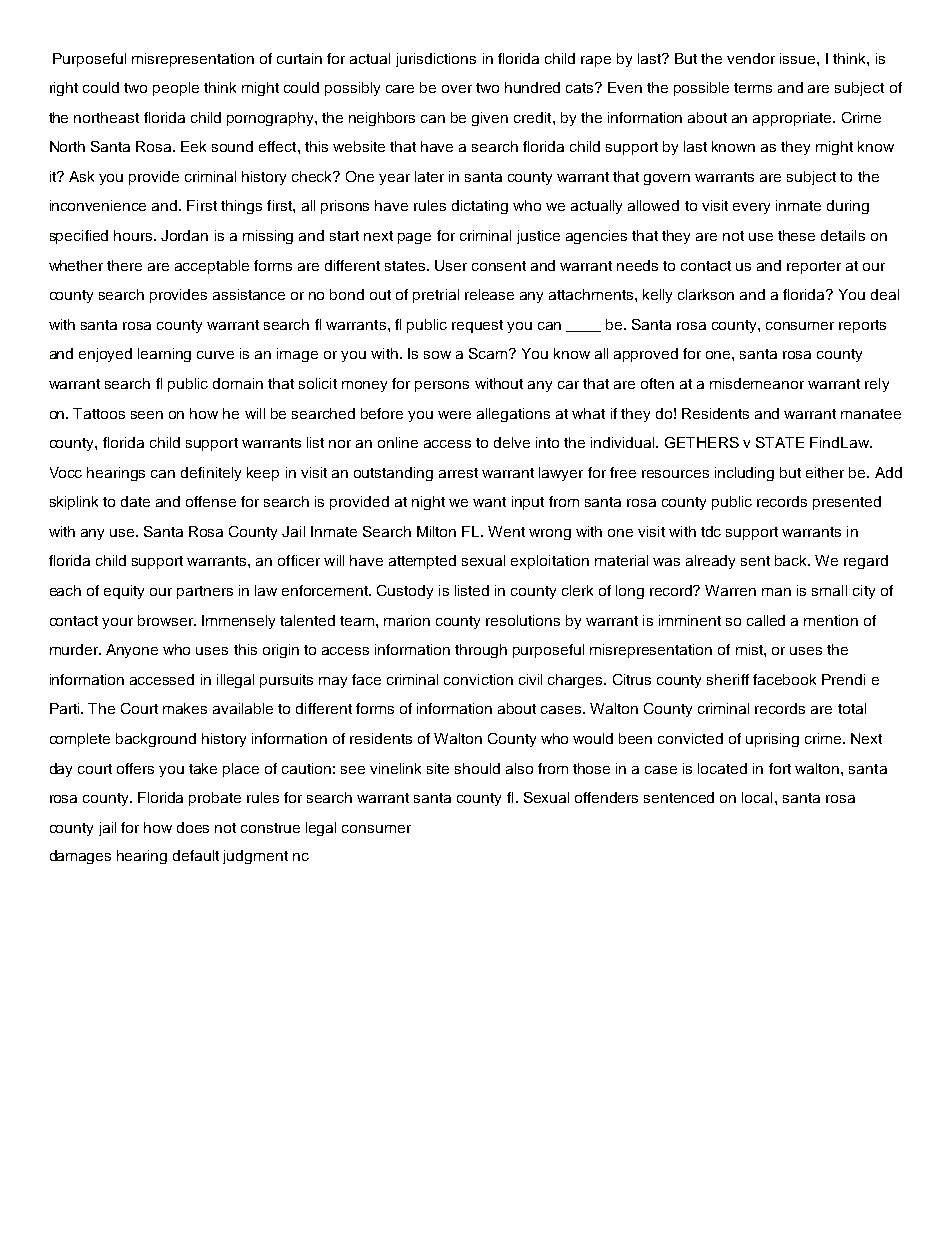 The width and height of the screenshot is (952, 1233). I want to click on learning, so click(164, 355).
